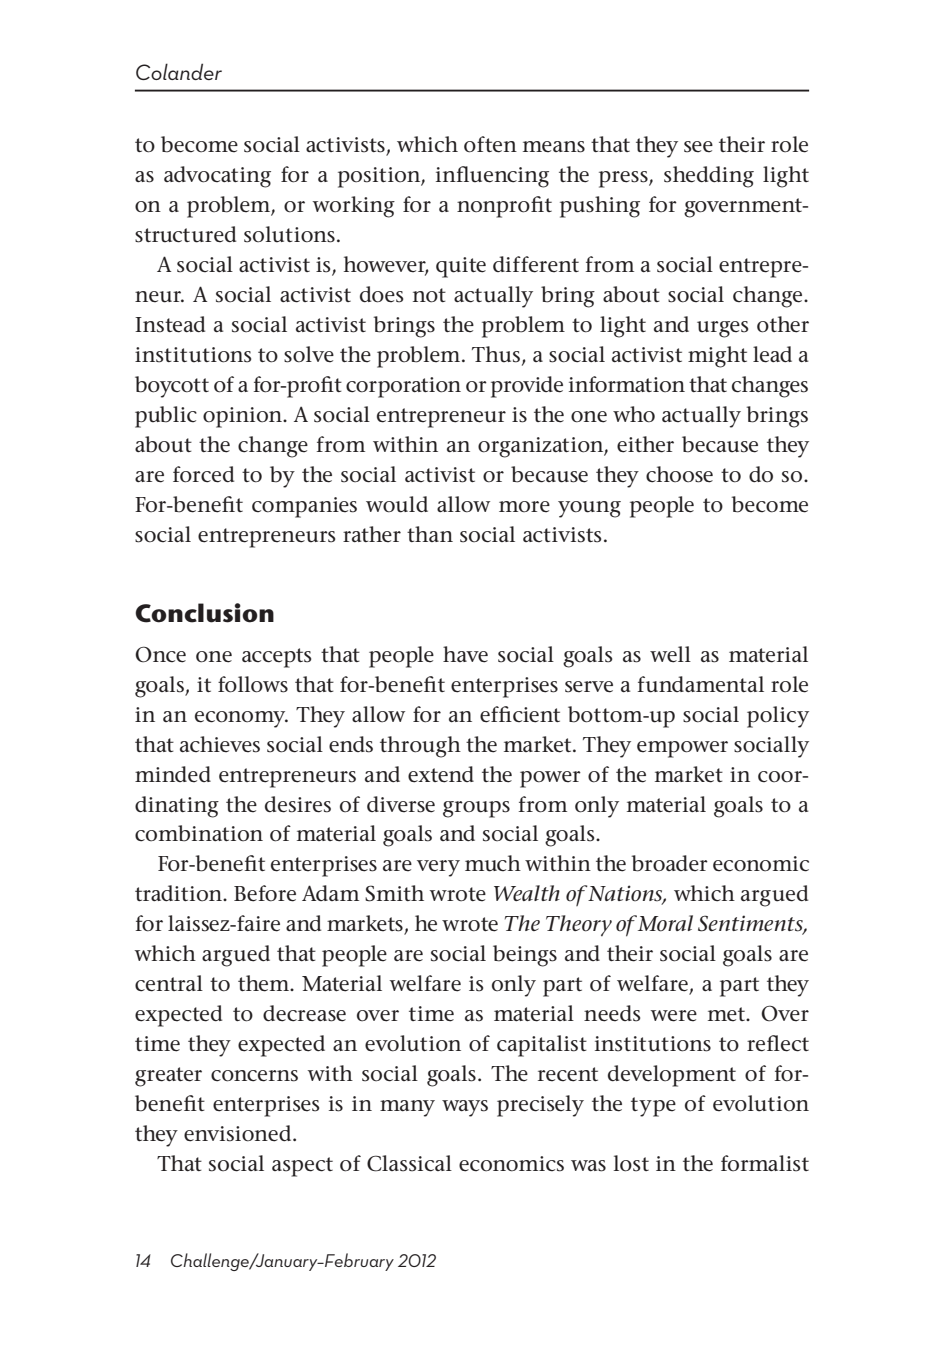  What do you see at coordinates (653, 1107) in the document?
I see `type` at bounding box center [653, 1107].
